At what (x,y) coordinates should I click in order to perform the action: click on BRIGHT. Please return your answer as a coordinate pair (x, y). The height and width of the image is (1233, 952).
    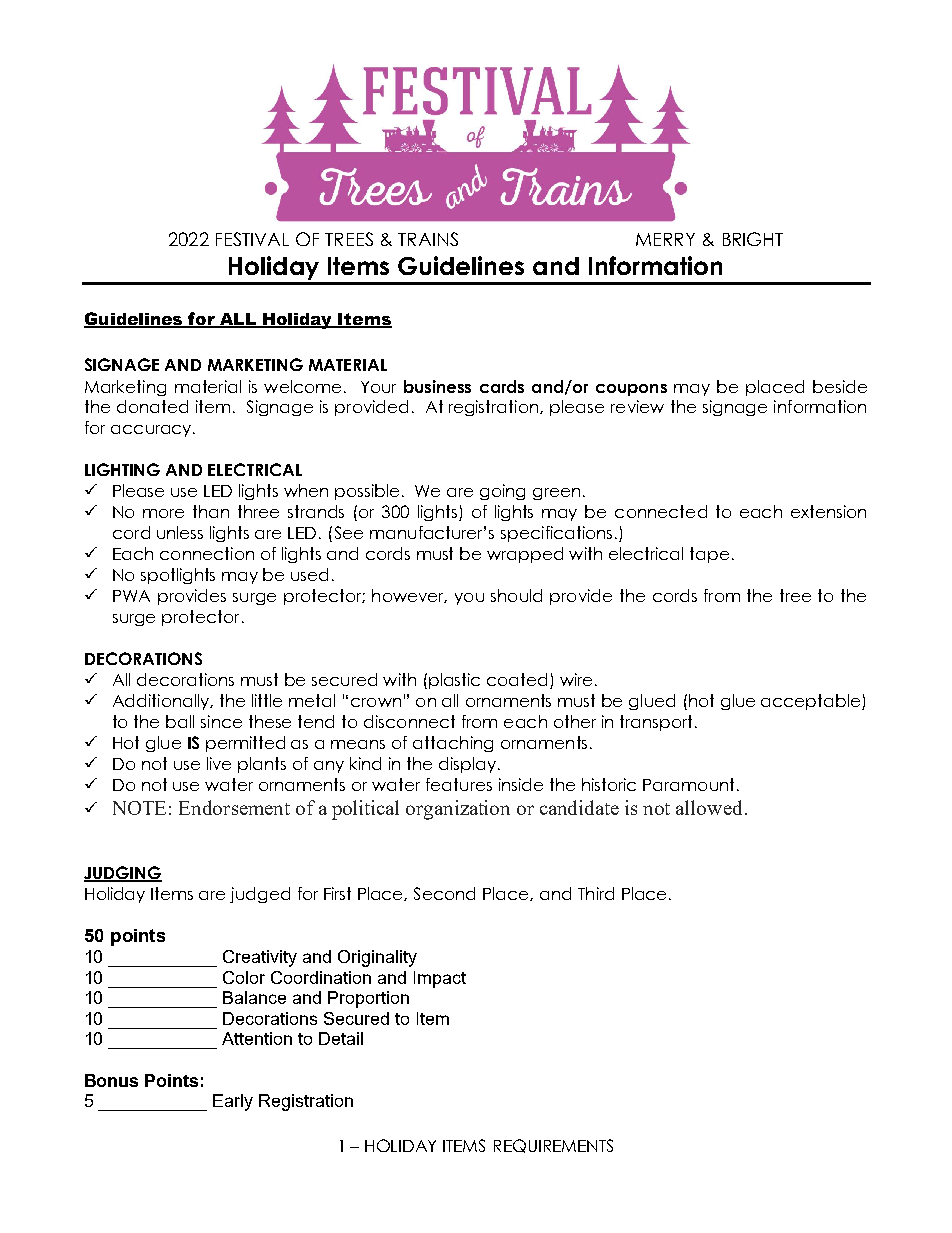
    Looking at the image, I should click on (753, 239).
